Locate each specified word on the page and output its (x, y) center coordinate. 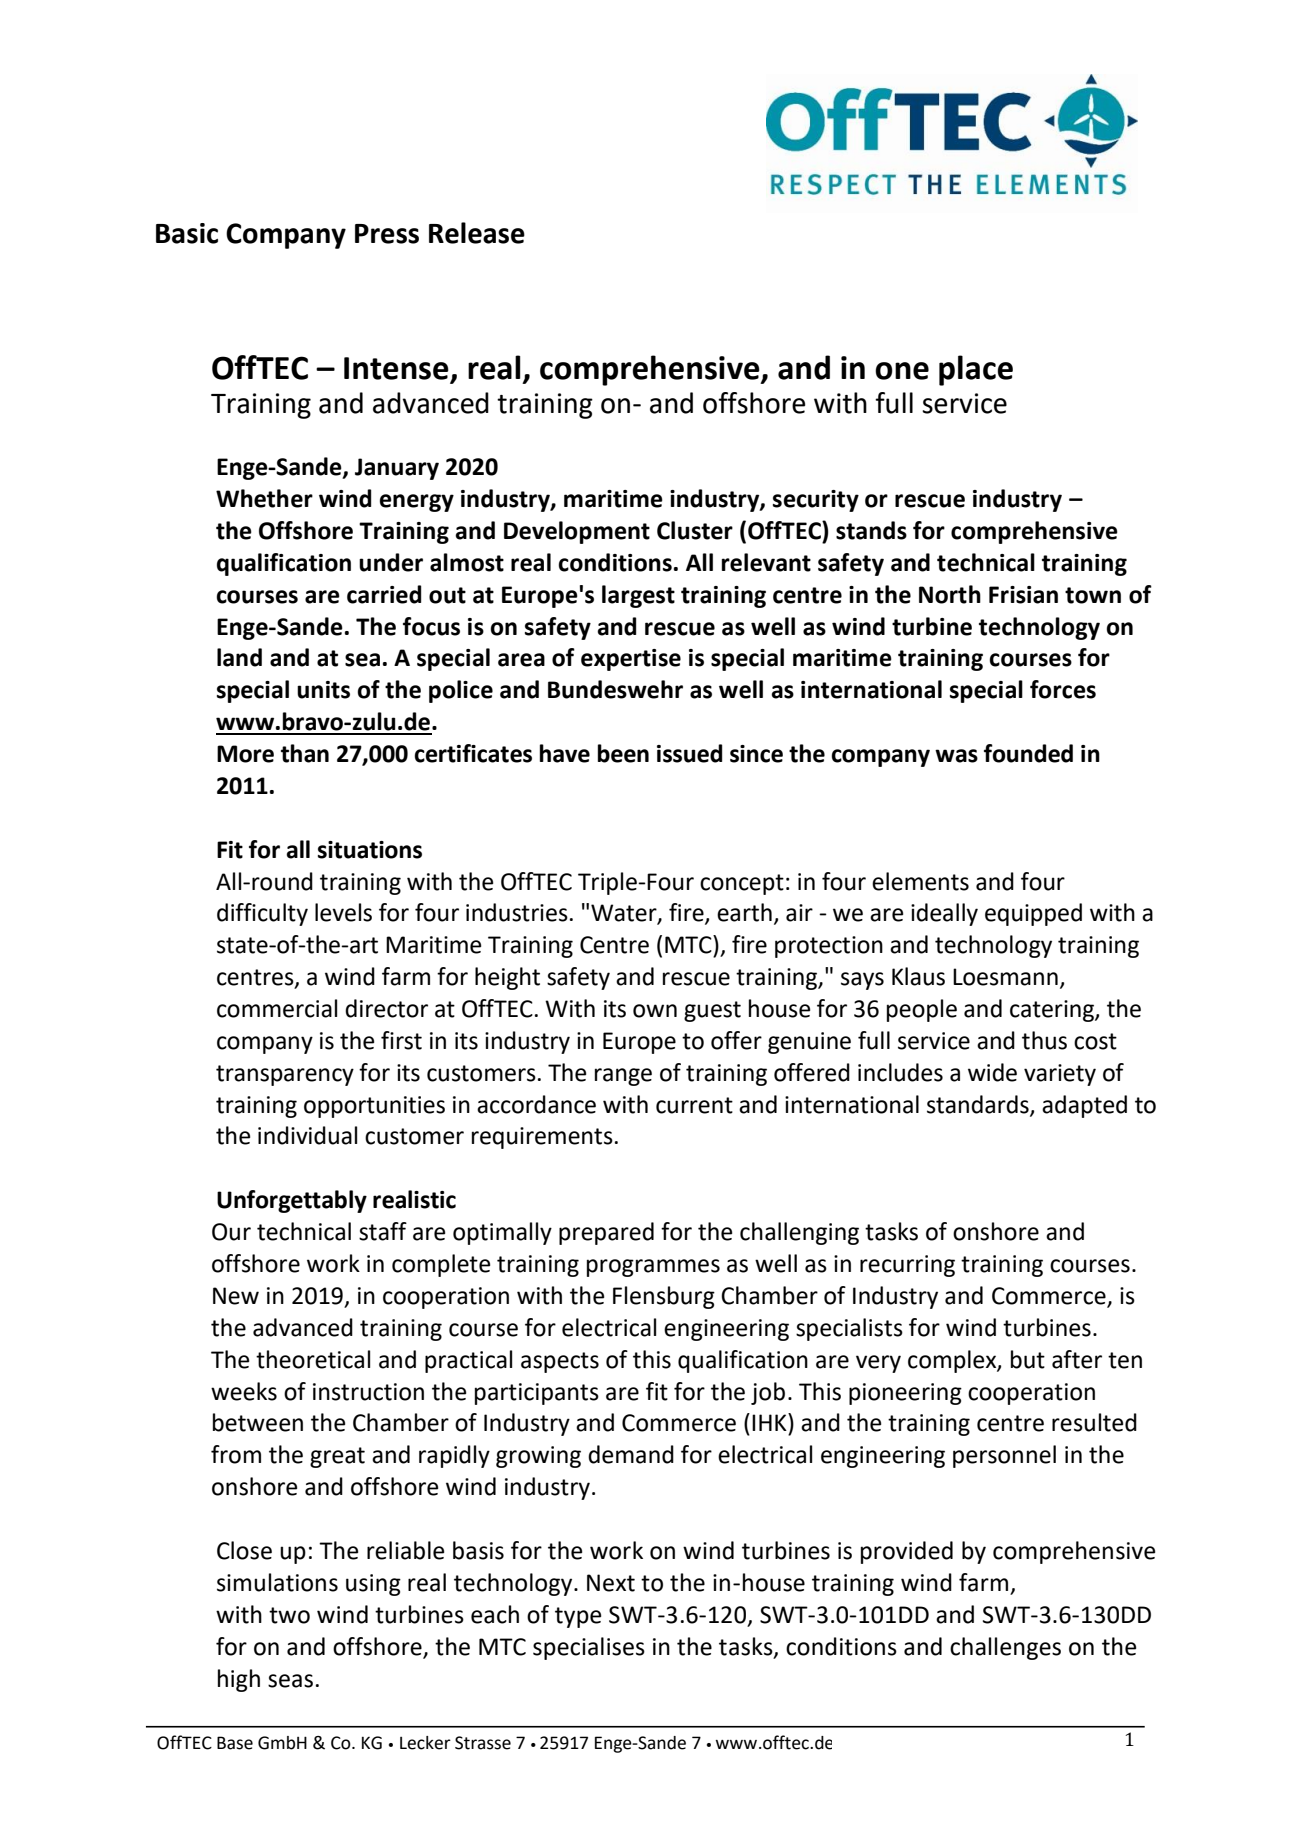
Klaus (918, 976)
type (578, 1617)
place (976, 370)
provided (907, 1552)
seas (290, 1681)
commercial (277, 1008)
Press (387, 234)
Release (477, 233)
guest (712, 1011)
